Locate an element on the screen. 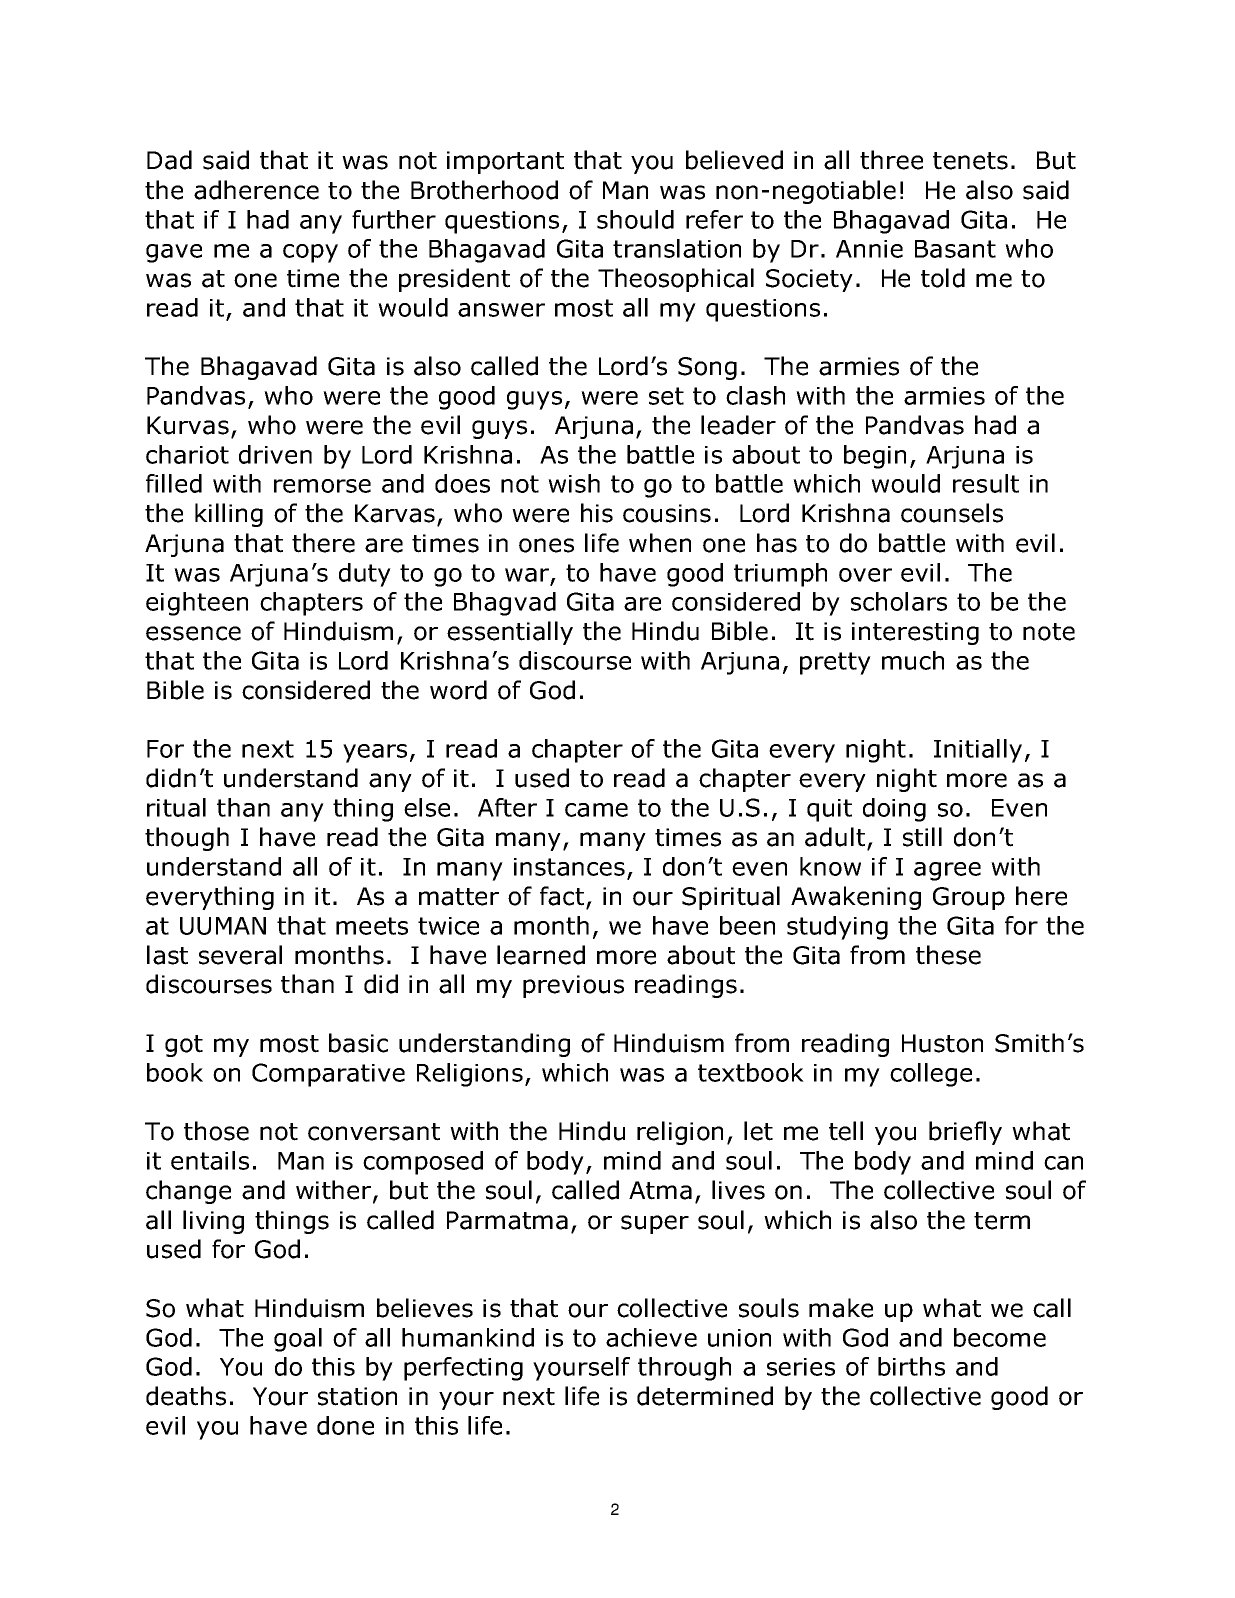 The image size is (1235, 1598). though is located at coordinates (187, 839).
